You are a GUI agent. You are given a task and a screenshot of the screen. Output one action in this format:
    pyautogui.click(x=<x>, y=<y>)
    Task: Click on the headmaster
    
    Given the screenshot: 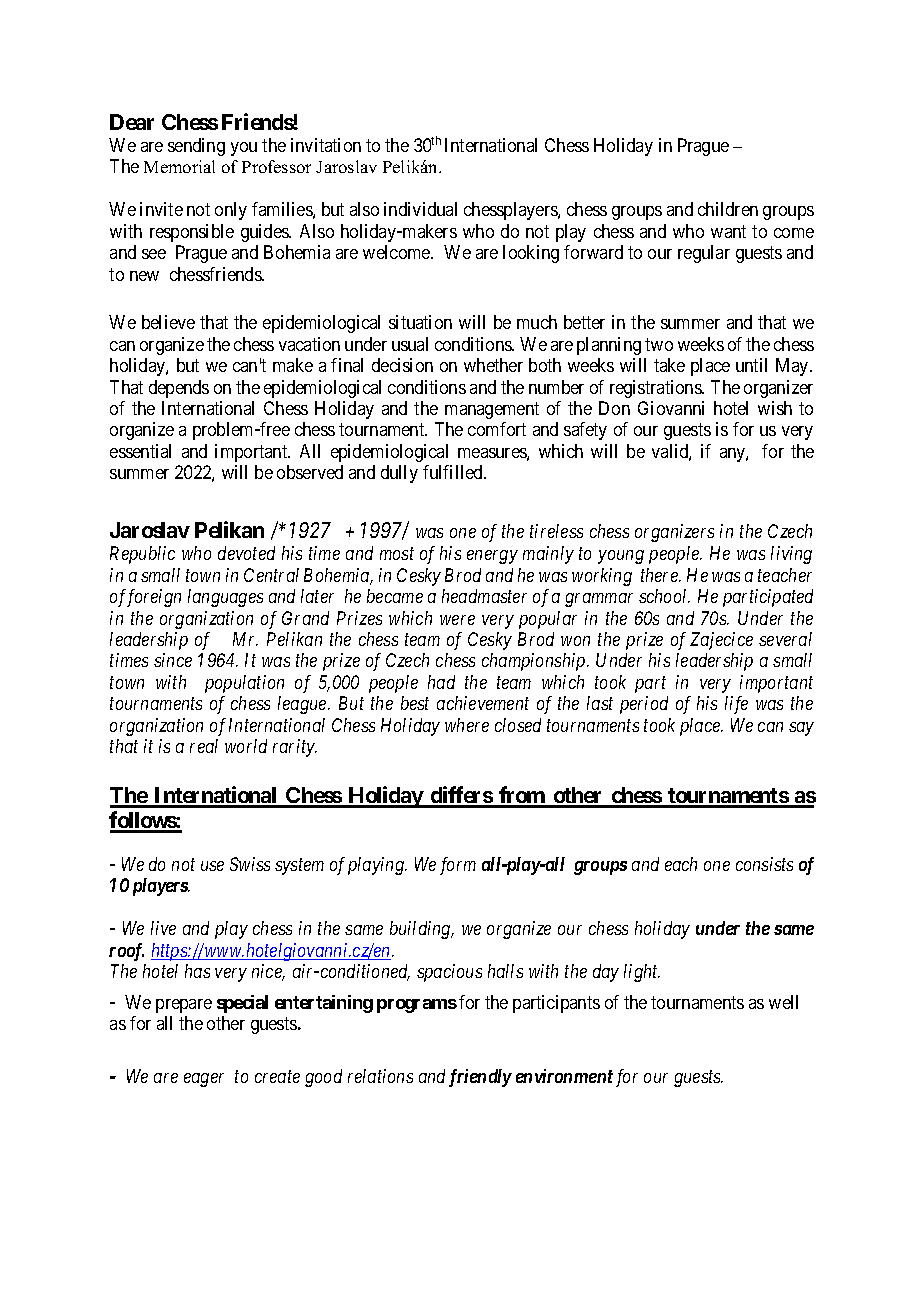 What is the action you would take?
    pyautogui.click(x=484, y=596)
